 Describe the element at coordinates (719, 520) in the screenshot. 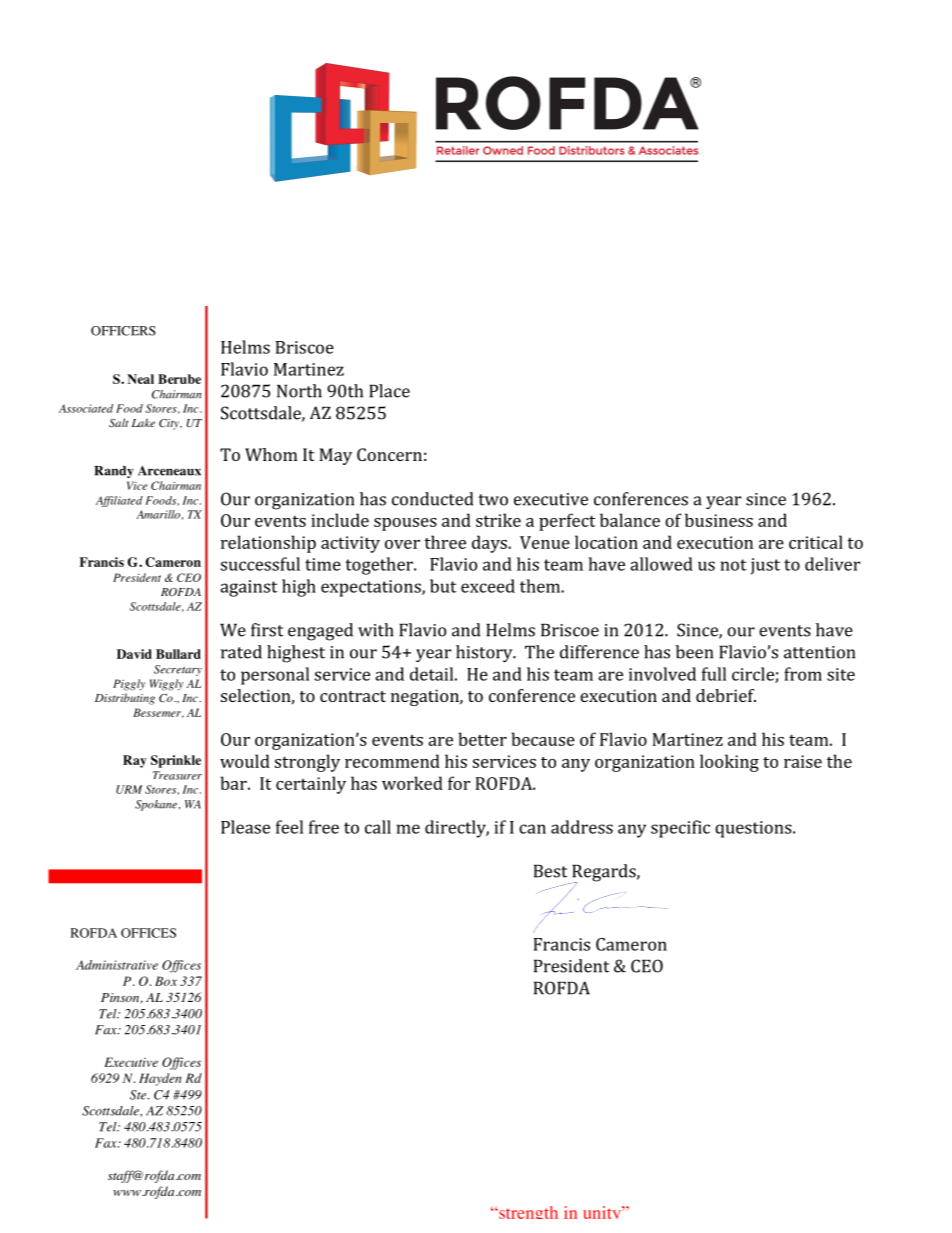

I see `business` at that location.
